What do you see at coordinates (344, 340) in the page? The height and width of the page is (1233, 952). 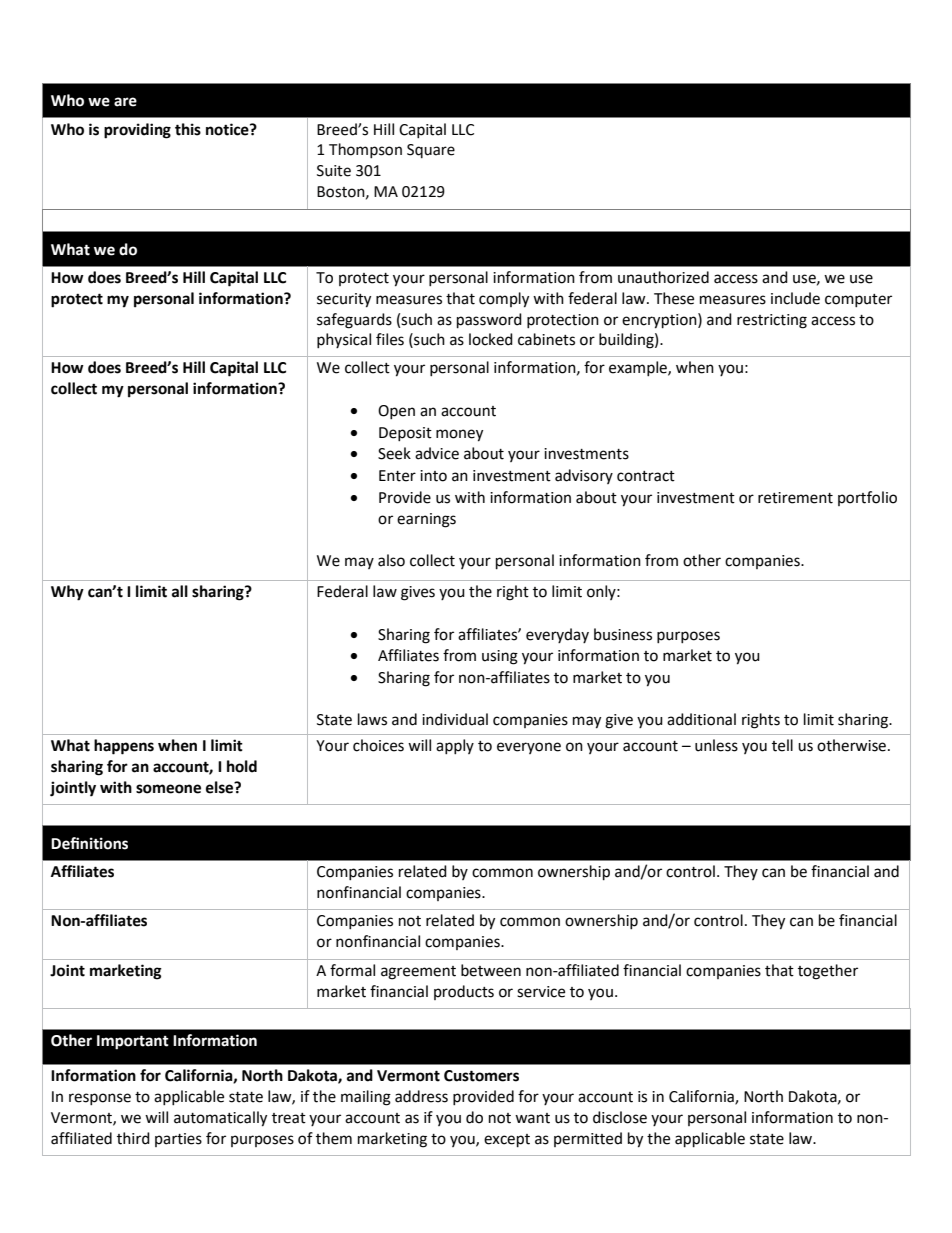 I see `physical` at bounding box center [344, 340].
